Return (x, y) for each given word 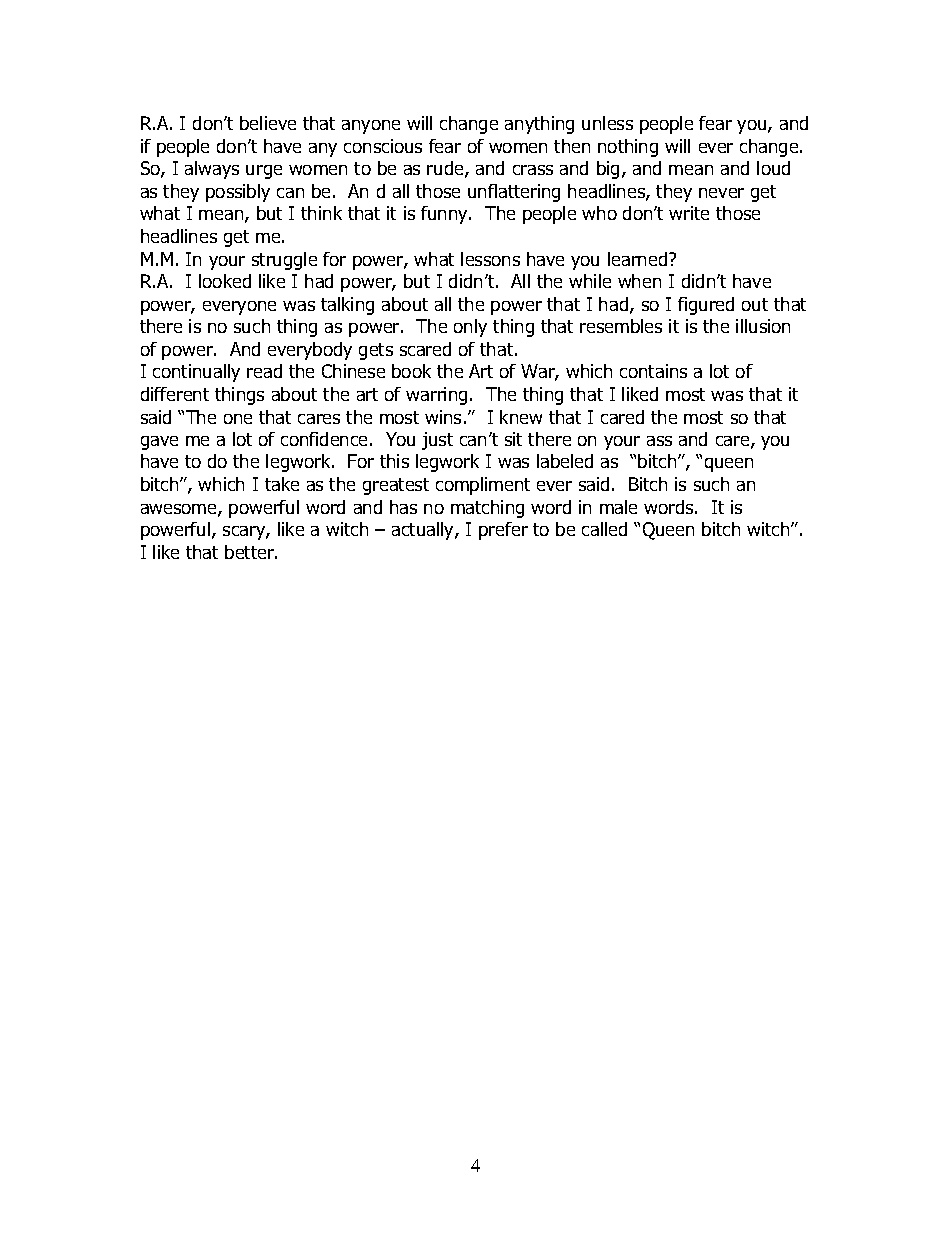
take (282, 484)
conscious (383, 146)
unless (607, 123)
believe (268, 123)
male (618, 507)
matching (487, 509)
